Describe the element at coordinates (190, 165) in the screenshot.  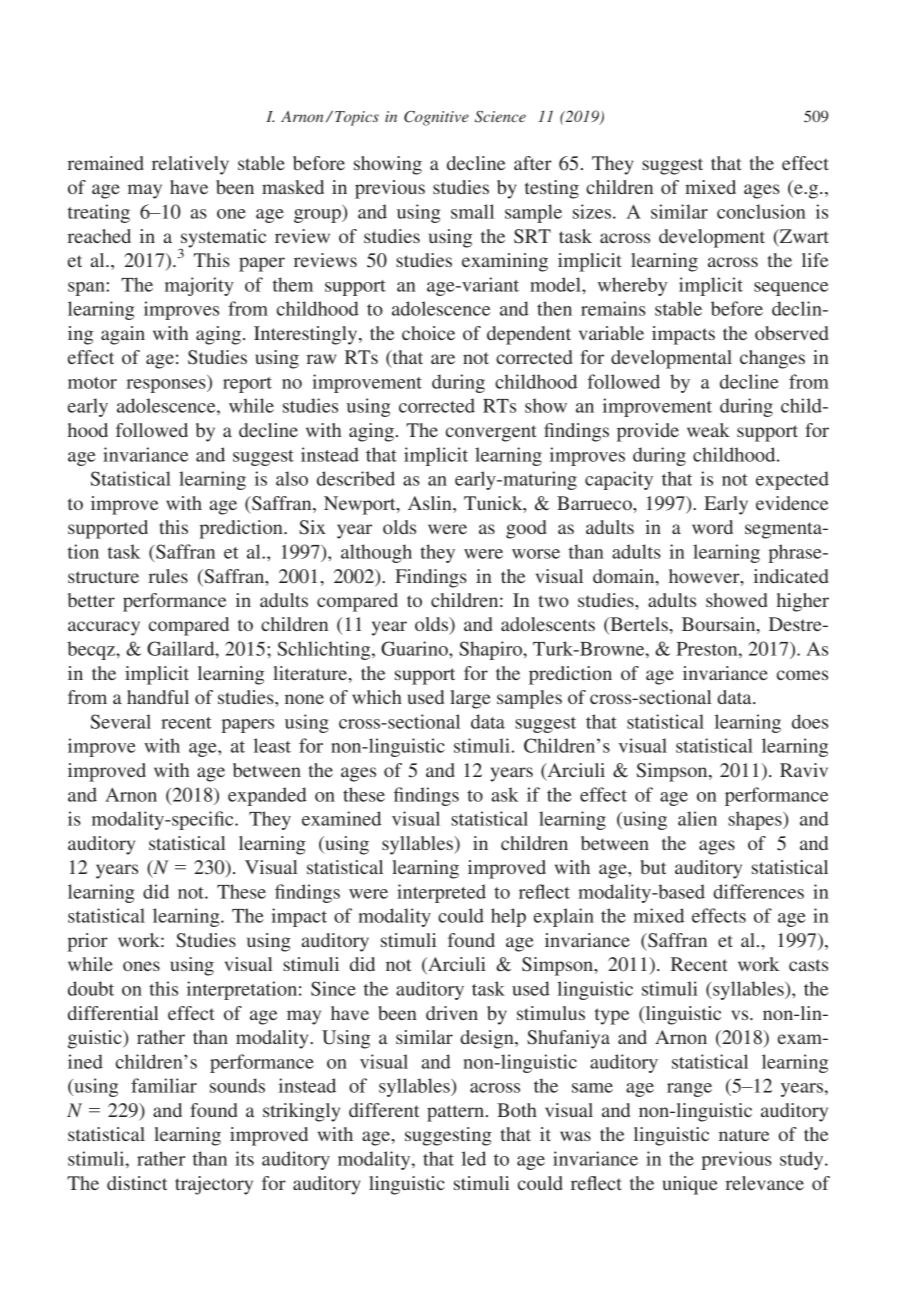
I see `relatively` at that location.
